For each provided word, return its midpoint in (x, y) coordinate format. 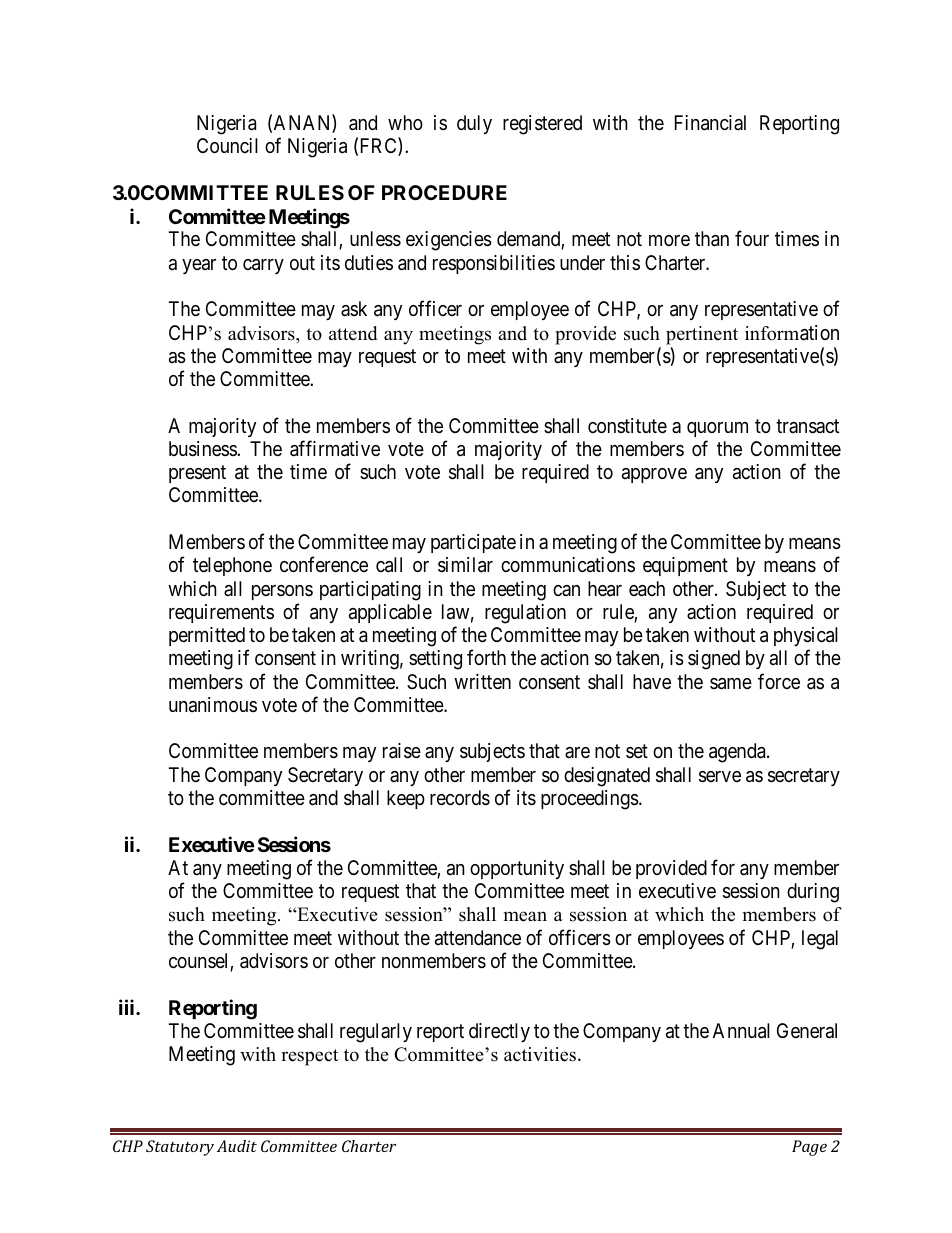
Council (227, 145)
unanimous (213, 705)
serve (720, 777)
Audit (237, 1146)
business (203, 449)
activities (540, 1054)
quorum (717, 429)
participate (473, 543)
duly (474, 124)
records (460, 798)
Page (809, 1148)
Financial (710, 123)
